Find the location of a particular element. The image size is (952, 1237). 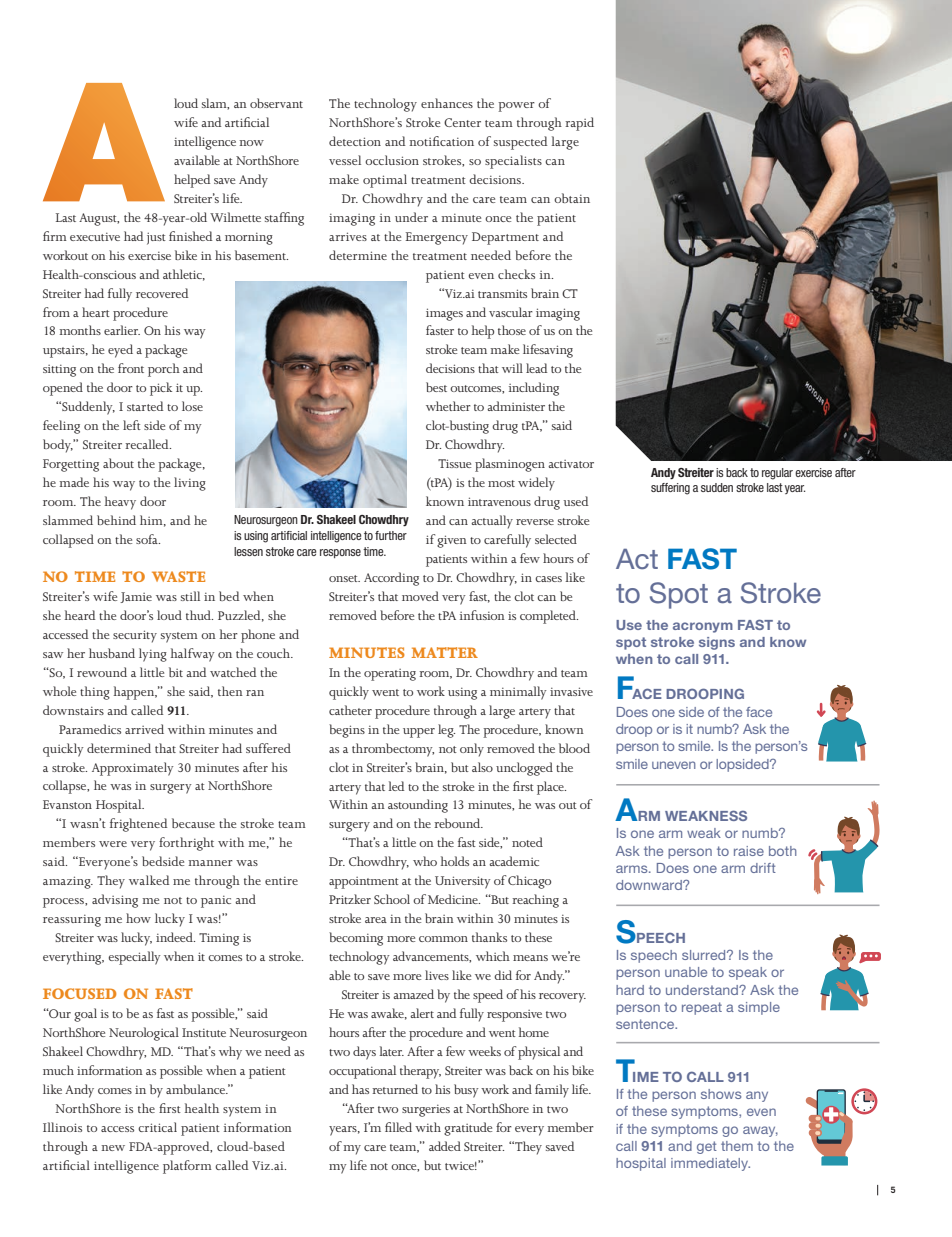

notification is located at coordinates (441, 141).
